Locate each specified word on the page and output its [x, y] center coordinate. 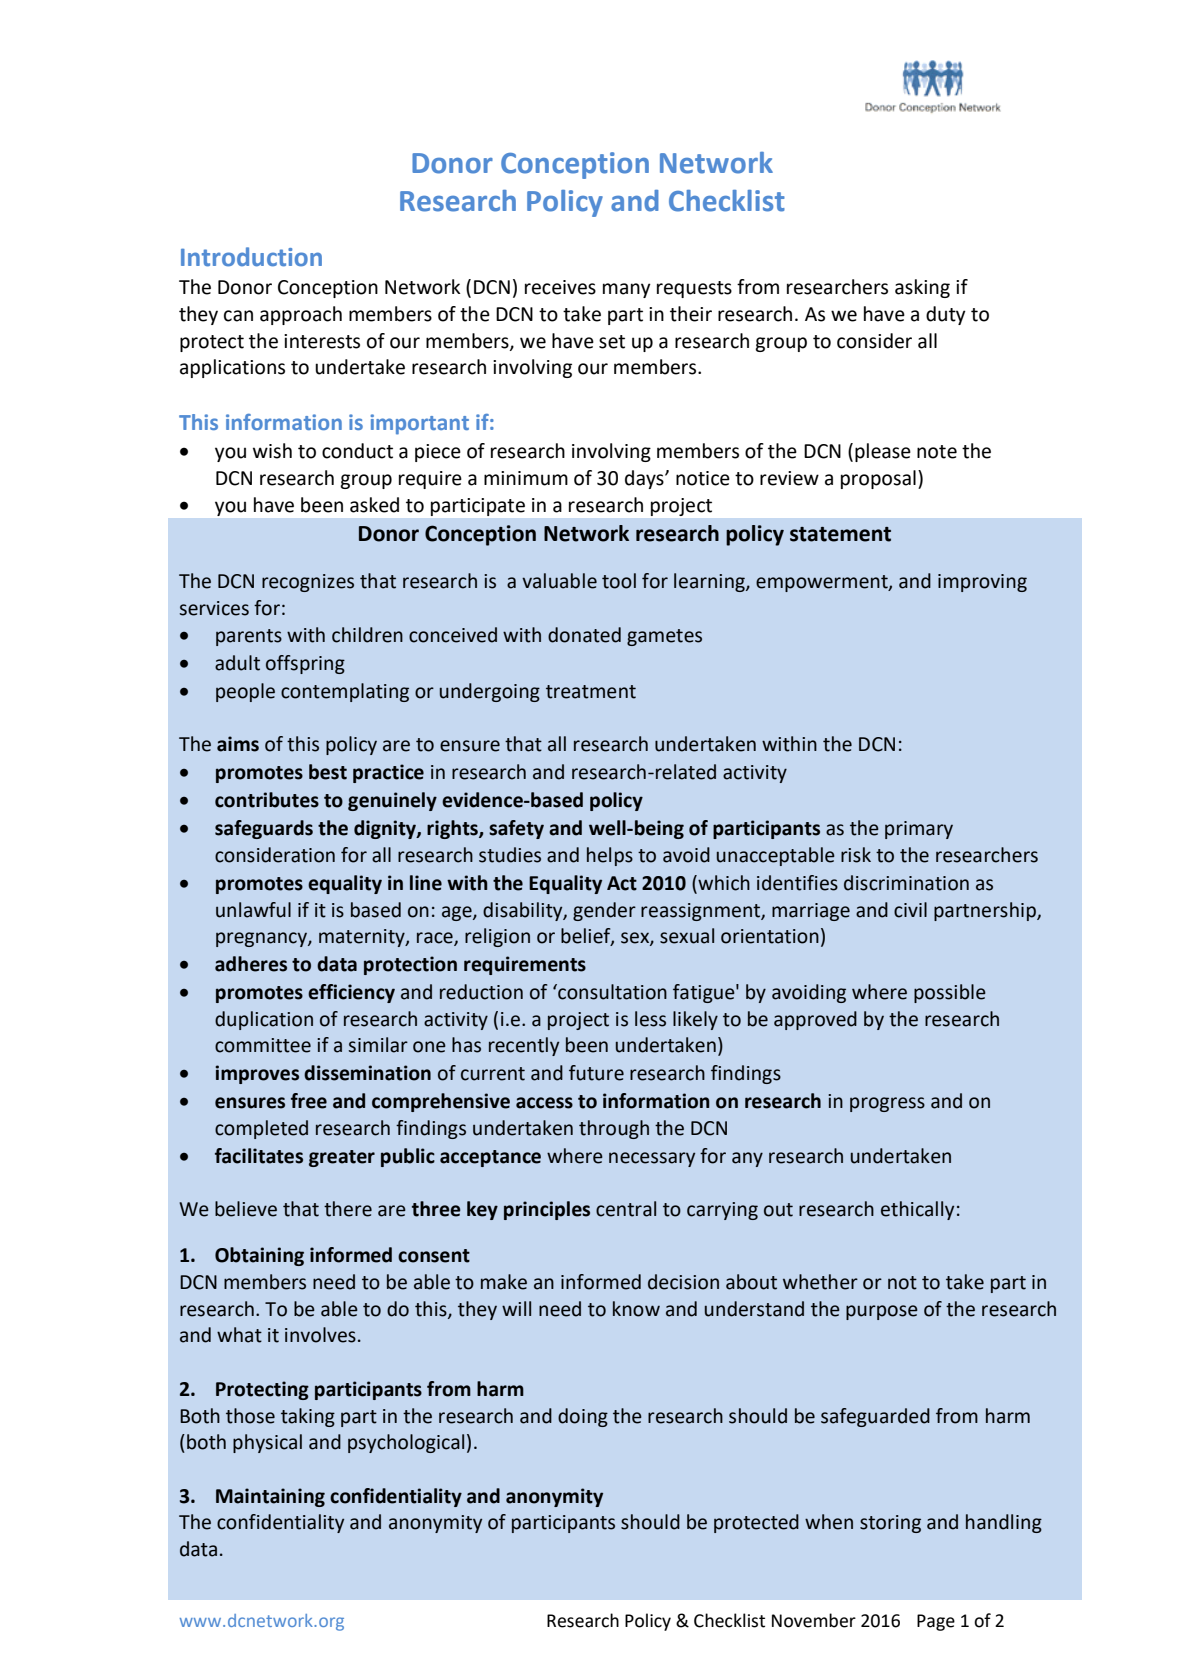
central [626, 1209]
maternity [363, 938]
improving [982, 583]
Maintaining [270, 1497]
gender [604, 911]
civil [910, 910]
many [627, 290]
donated [584, 635]
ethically [917, 1210]
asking [922, 288]
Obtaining [259, 1256]
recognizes [308, 583]
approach [301, 315]
